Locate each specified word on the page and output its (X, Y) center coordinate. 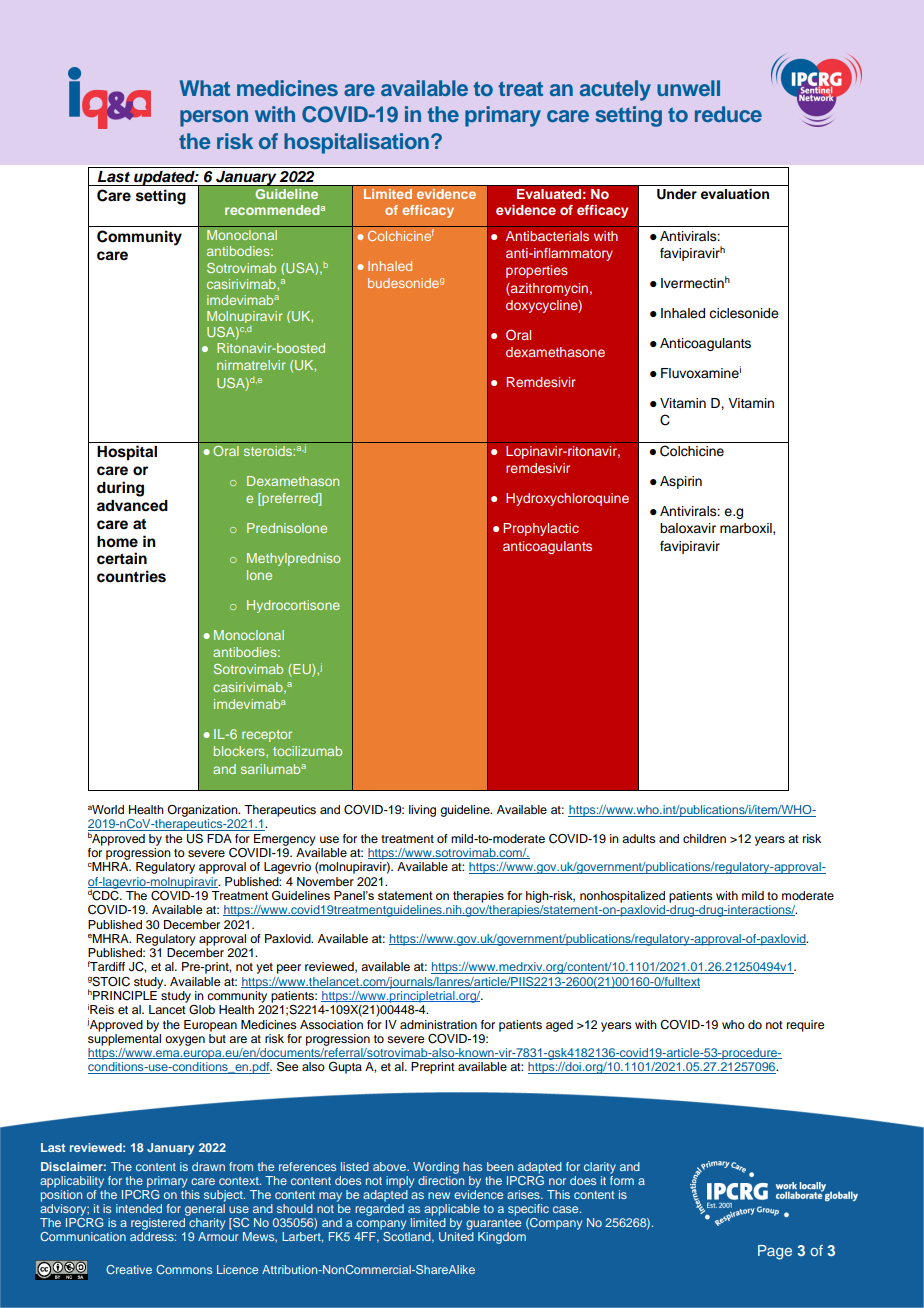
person (214, 118)
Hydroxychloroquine (567, 499)
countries (131, 576)
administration (438, 1024)
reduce (728, 114)
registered (158, 1224)
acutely (615, 90)
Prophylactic (541, 529)
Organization (203, 811)
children (704, 838)
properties (537, 271)
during (120, 489)
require (805, 1026)
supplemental (124, 1038)
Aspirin (681, 482)
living (422, 811)
